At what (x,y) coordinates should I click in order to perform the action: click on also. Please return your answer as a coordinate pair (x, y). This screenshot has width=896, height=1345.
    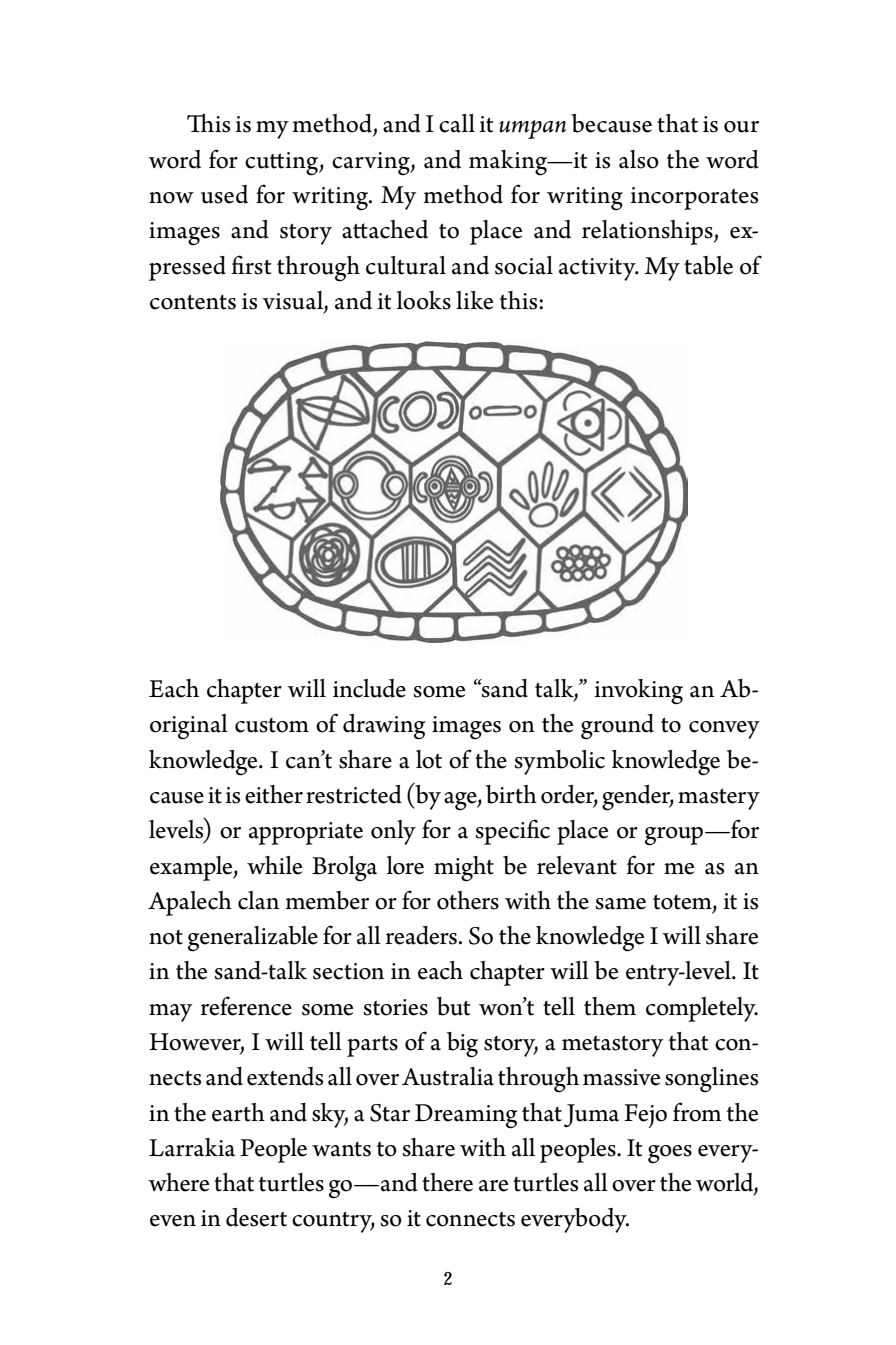
    Looking at the image, I should click on (639, 159).
